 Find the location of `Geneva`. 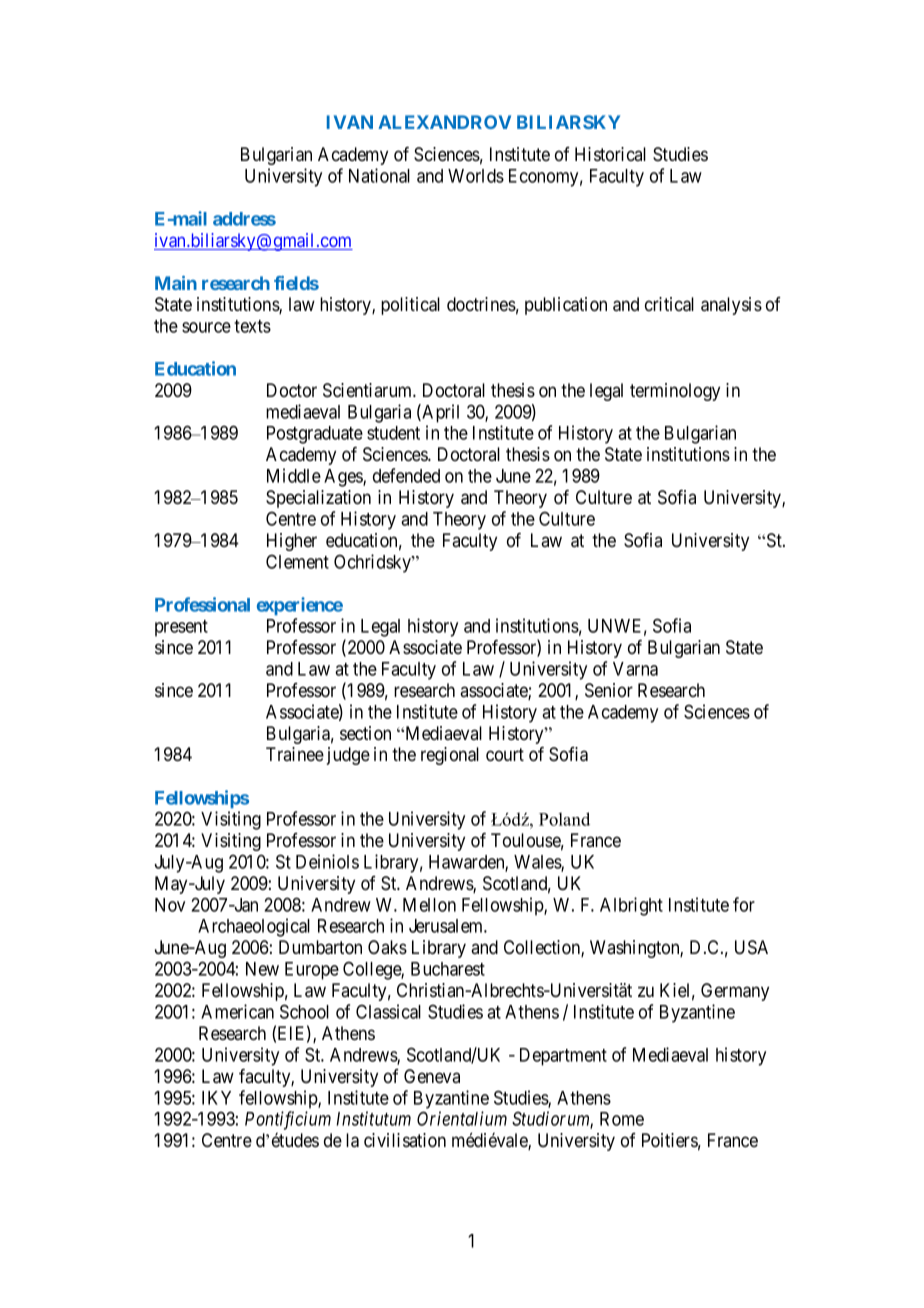

Geneva is located at coordinates (432, 1076).
